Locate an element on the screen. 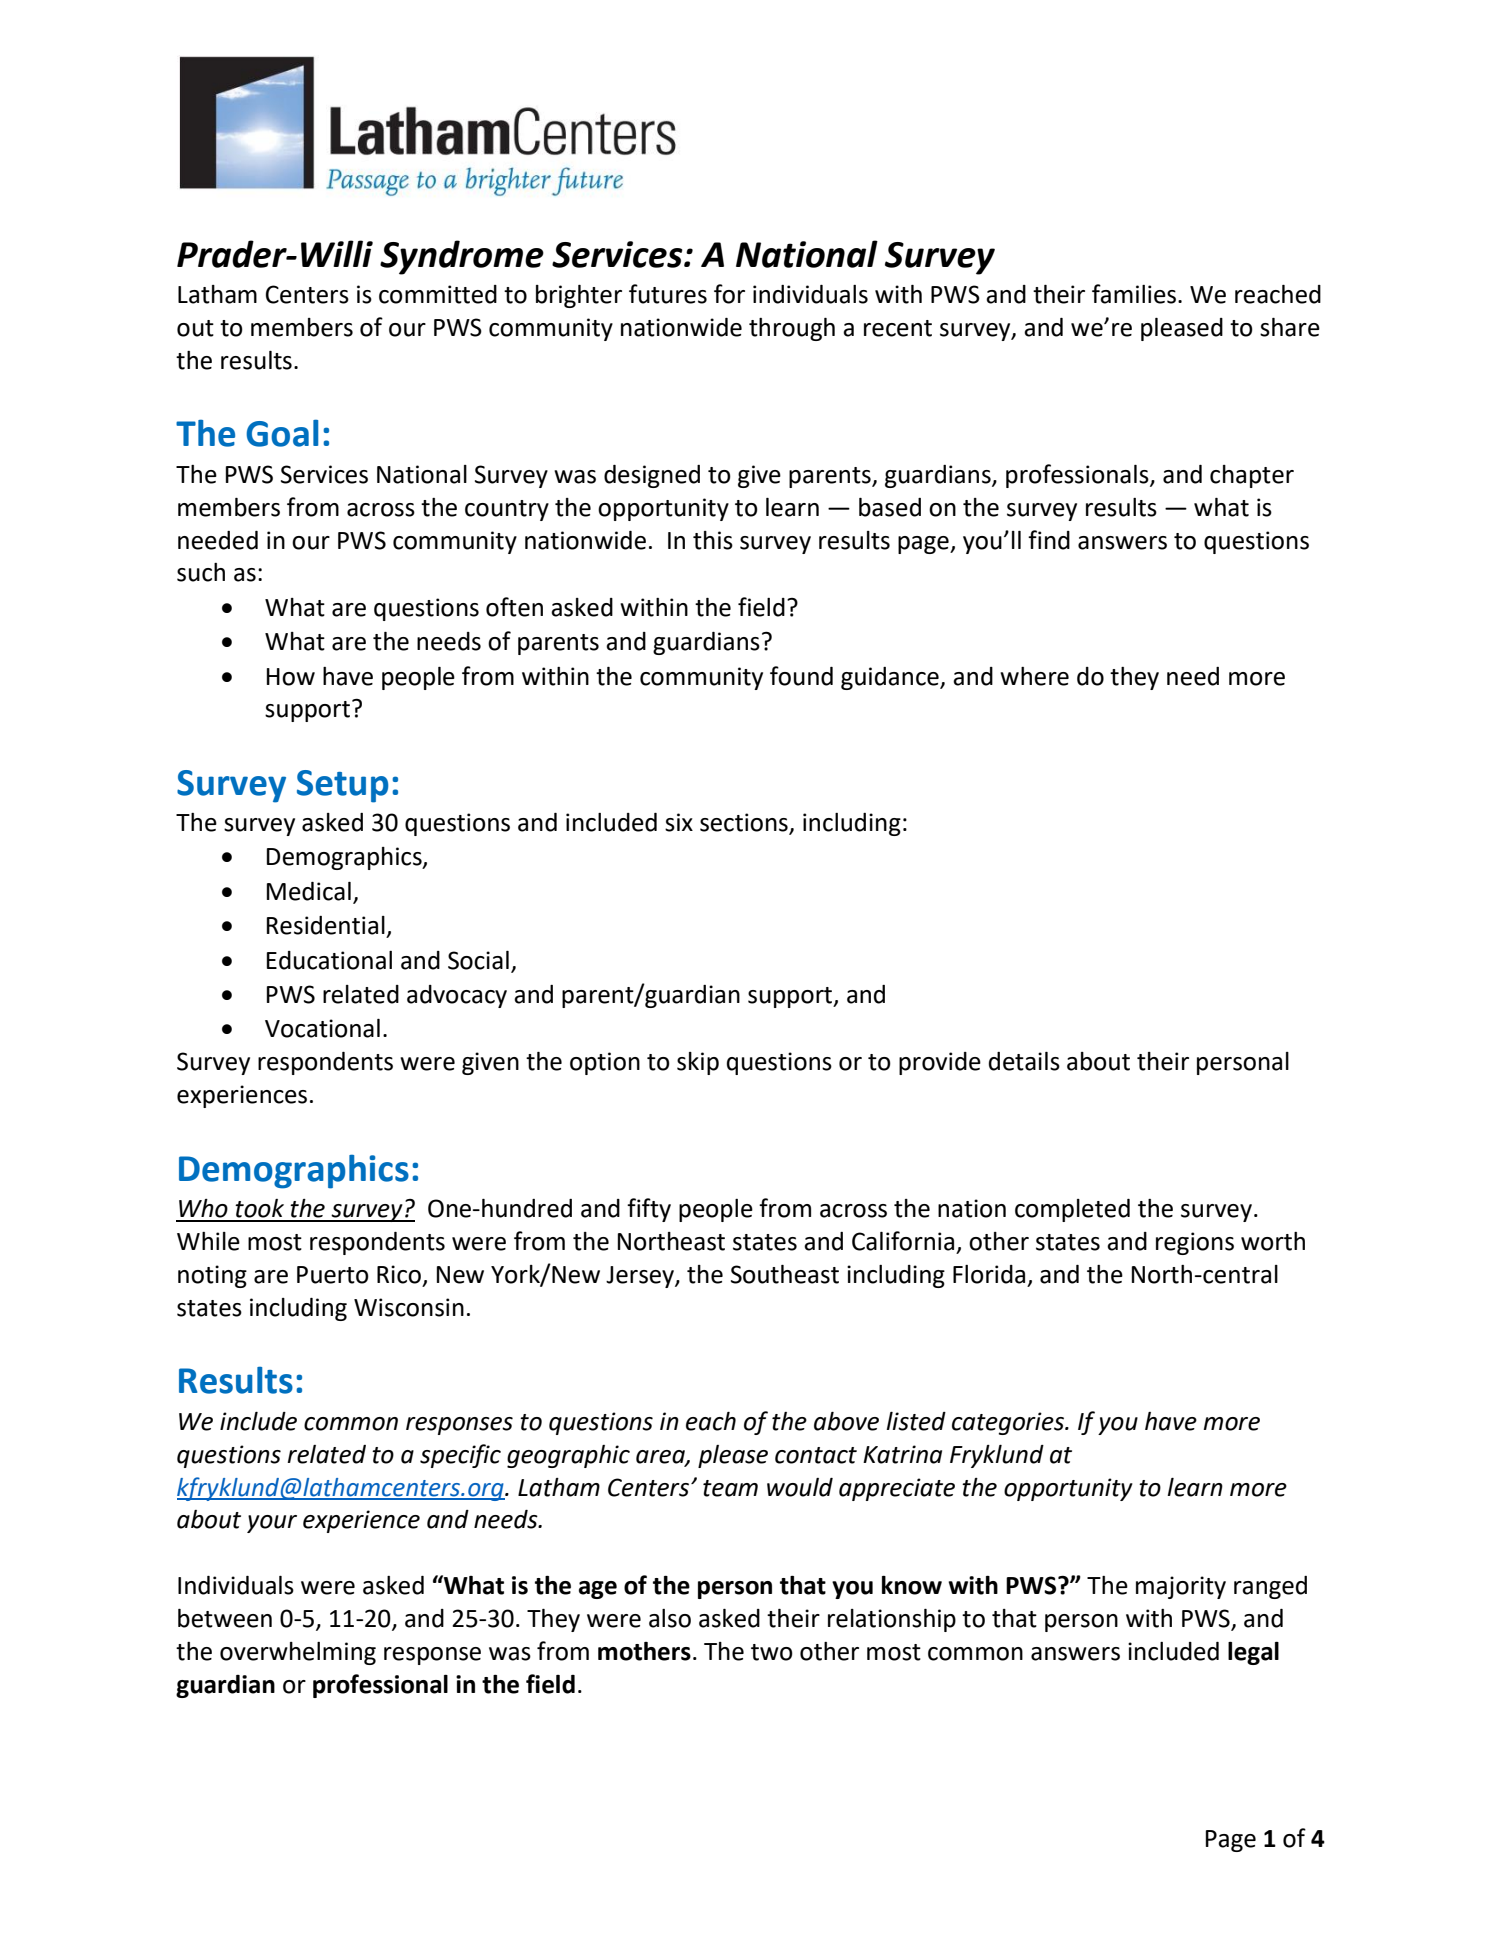 This screenshot has height=1942, width=1501. committed is located at coordinates (438, 294).
